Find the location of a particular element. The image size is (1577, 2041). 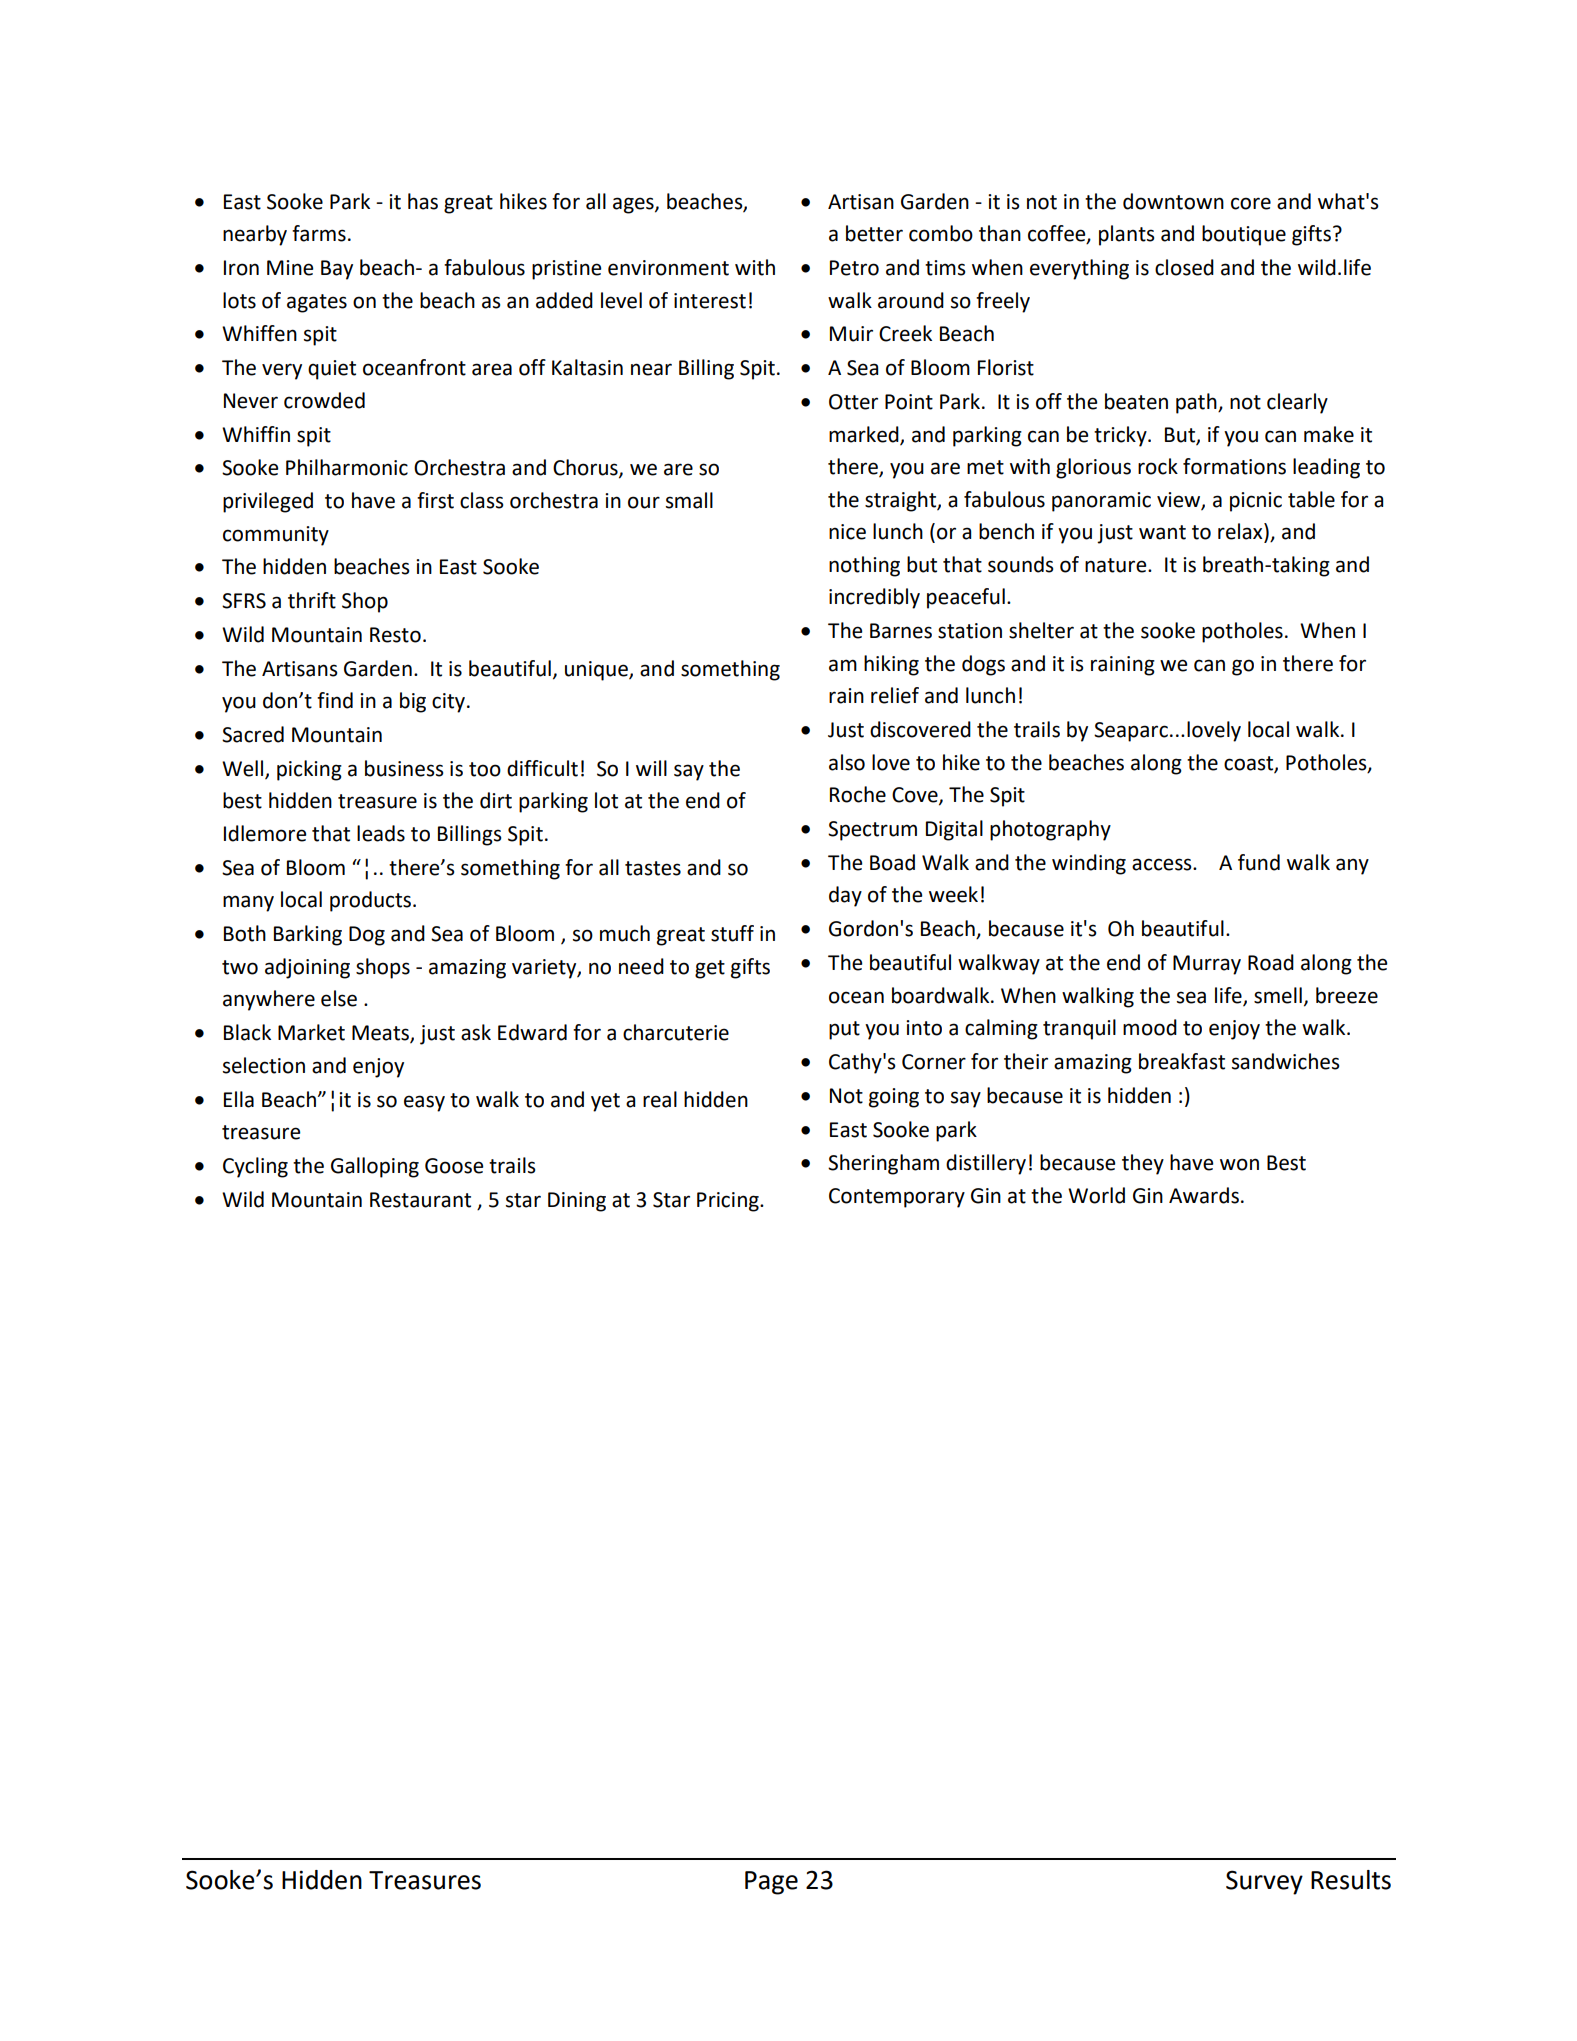

Resto is located at coordinates (395, 635).
